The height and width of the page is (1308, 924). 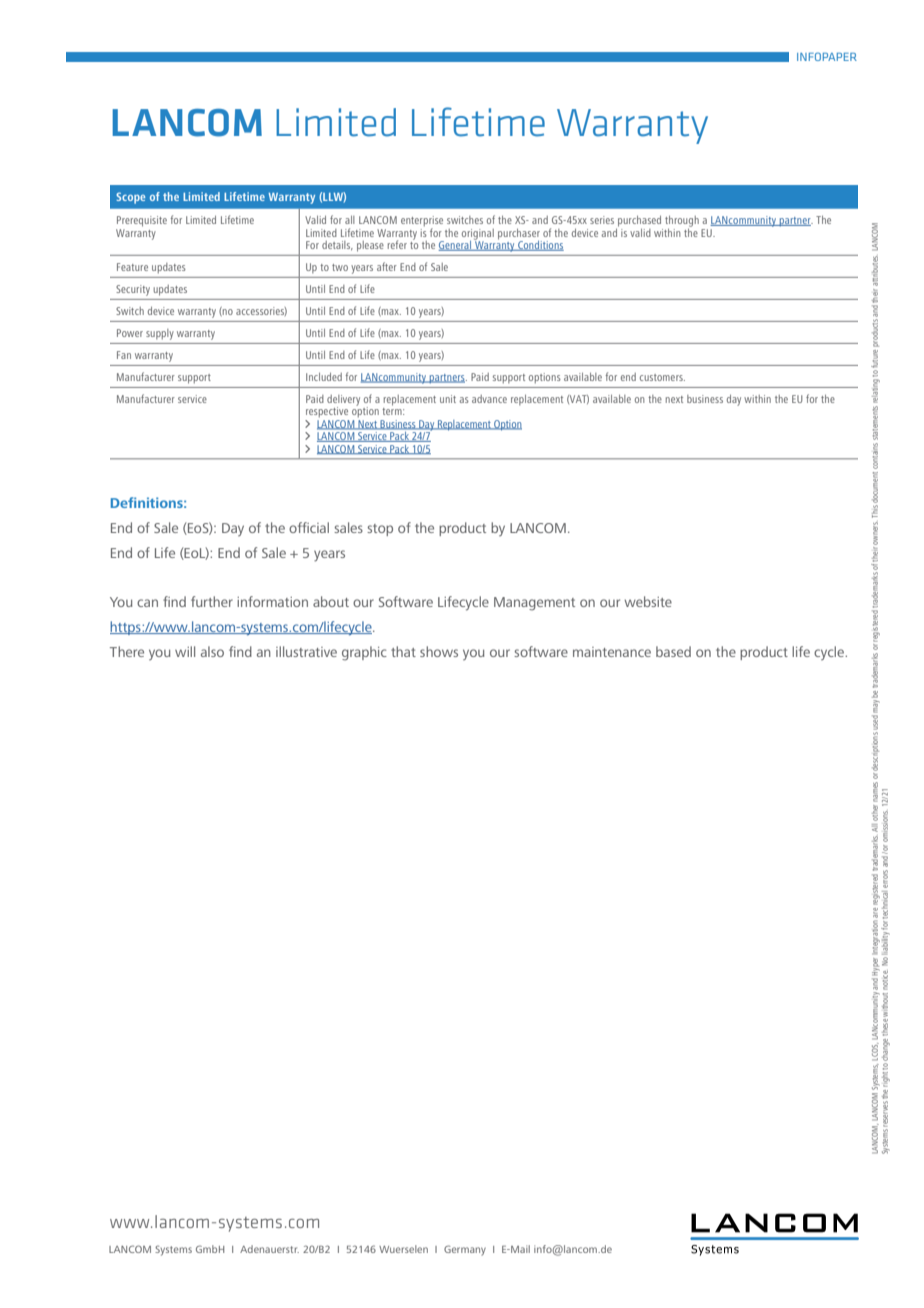 I want to click on further, so click(x=212, y=601).
